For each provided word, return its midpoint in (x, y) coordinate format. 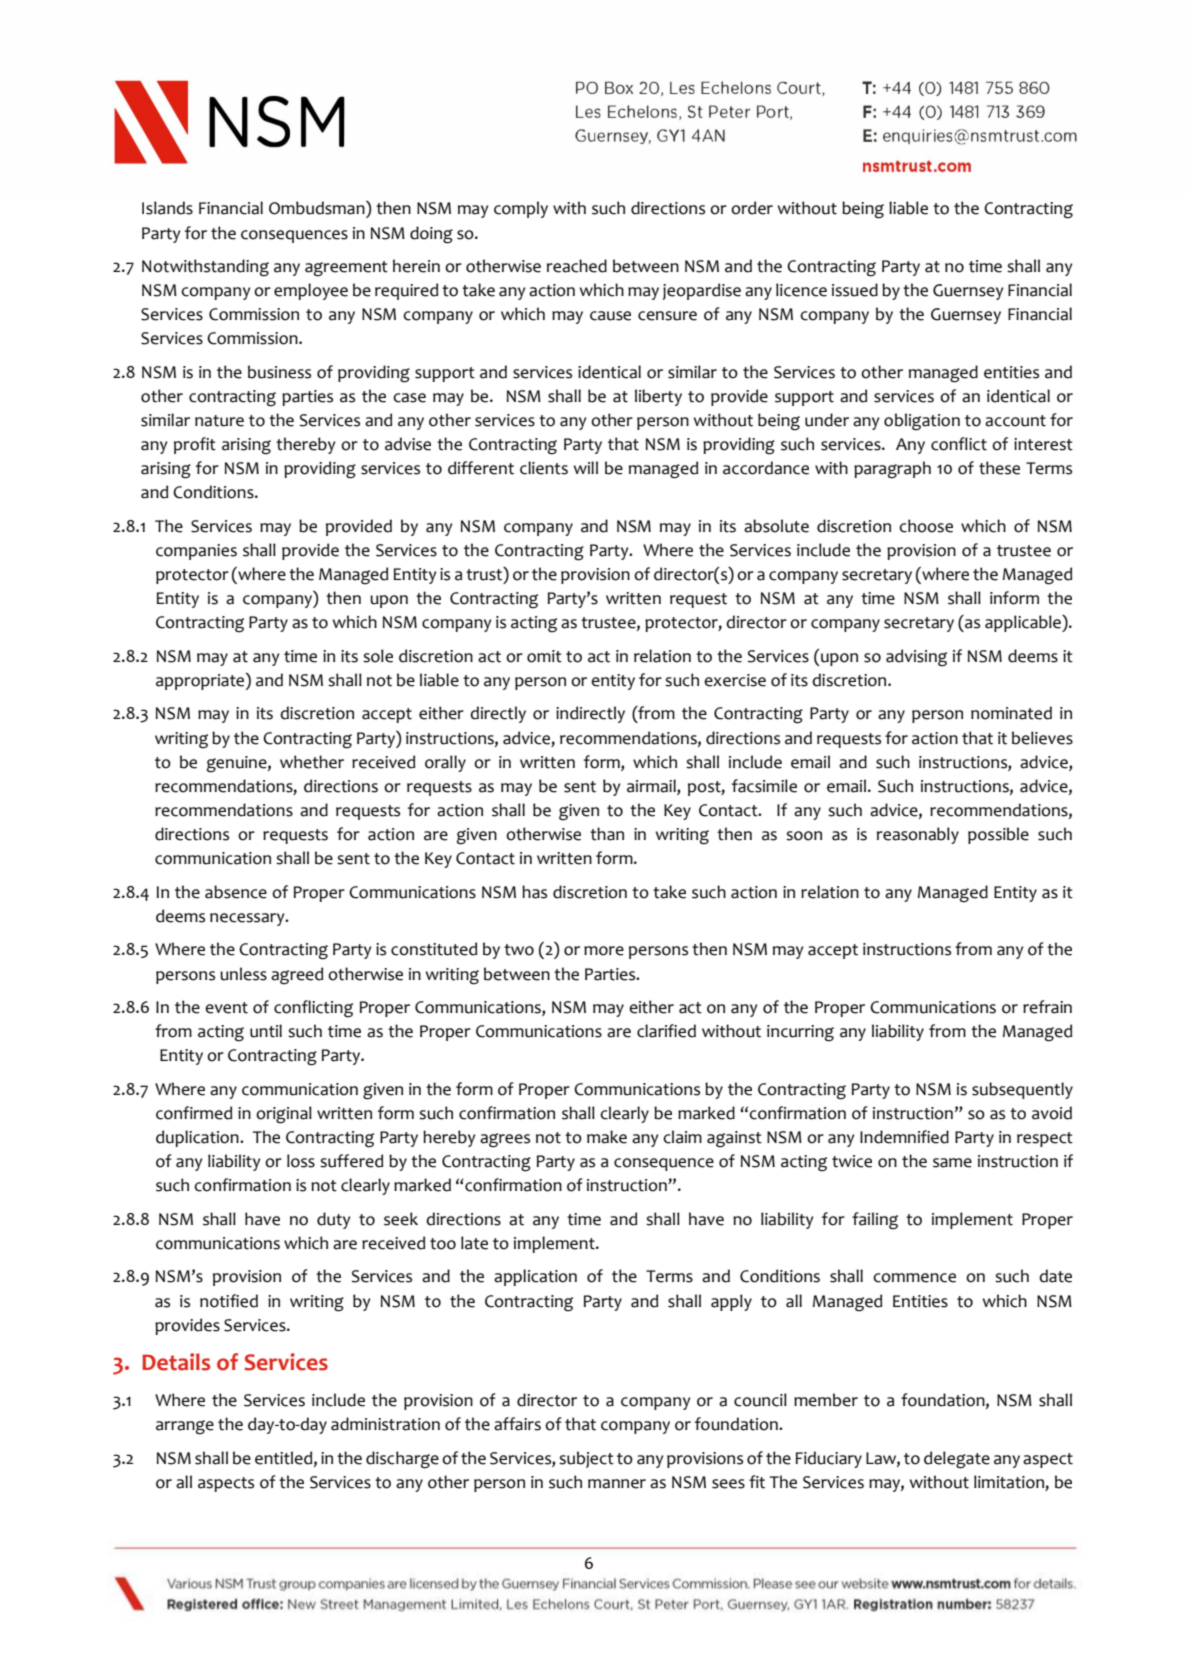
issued (855, 290)
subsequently (1022, 1090)
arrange (185, 1427)
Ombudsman (318, 207)
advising (916, 658)
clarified (666, 1031)
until (266, 1031)
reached (577, 266)
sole (378, 656)
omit (544, 656)
